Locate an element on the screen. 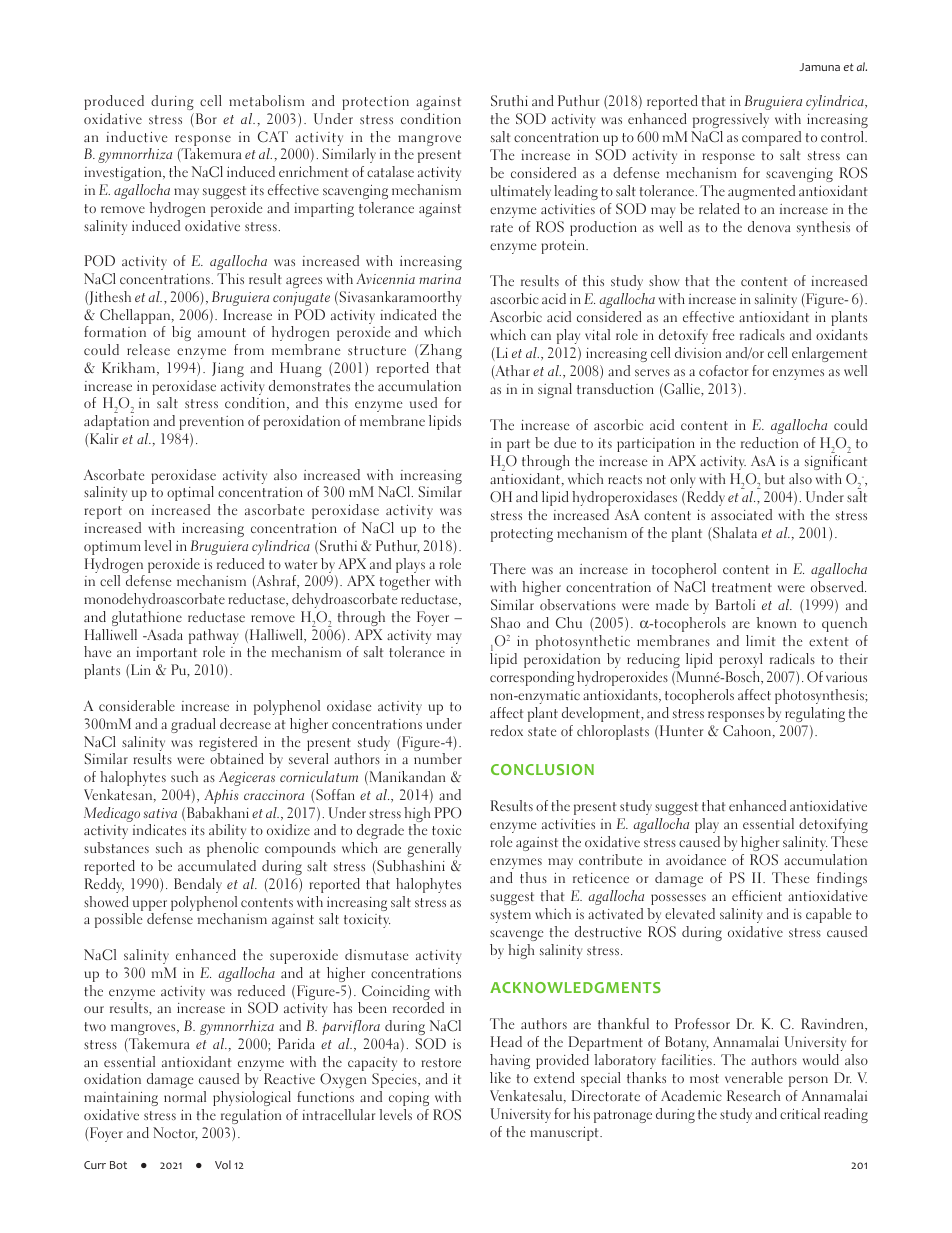  compared is located at coordinates (771, 138).
